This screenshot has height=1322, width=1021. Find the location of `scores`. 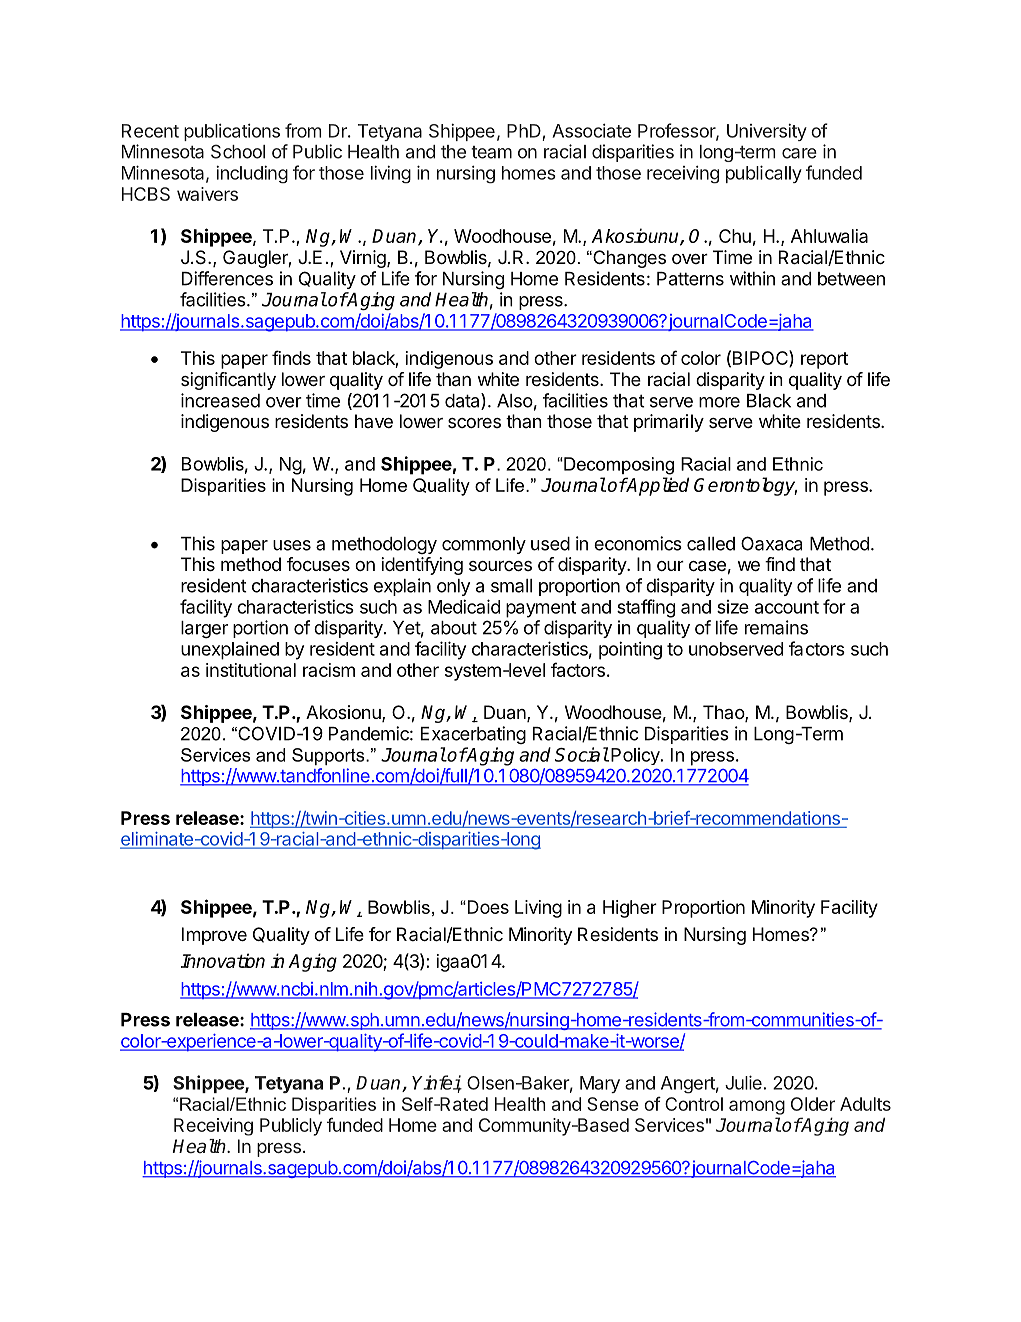

scores is located at coordinates (474, 423).
